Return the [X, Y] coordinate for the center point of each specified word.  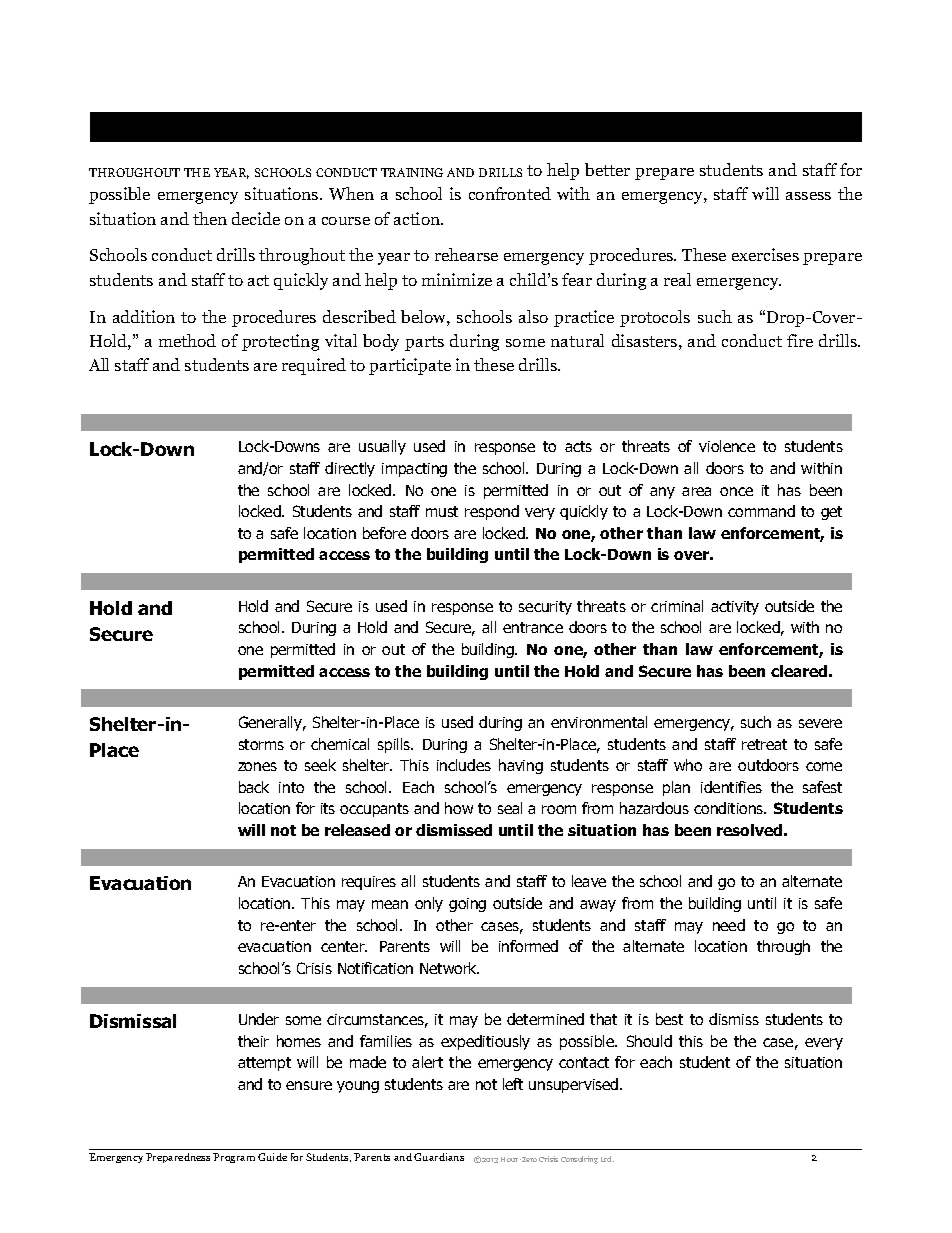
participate [410, 366]
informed [528, 946]
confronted [510, 193]
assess [808, 196]
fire [800, 340]
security [545, 608]
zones [257, 766]
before [384, 533]
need [729, 925]
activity [735, 608]
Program [234, 1158]
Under [259, 1019]
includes [464, 765]
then [210, 218]
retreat [764, 744]
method [187, 340]
